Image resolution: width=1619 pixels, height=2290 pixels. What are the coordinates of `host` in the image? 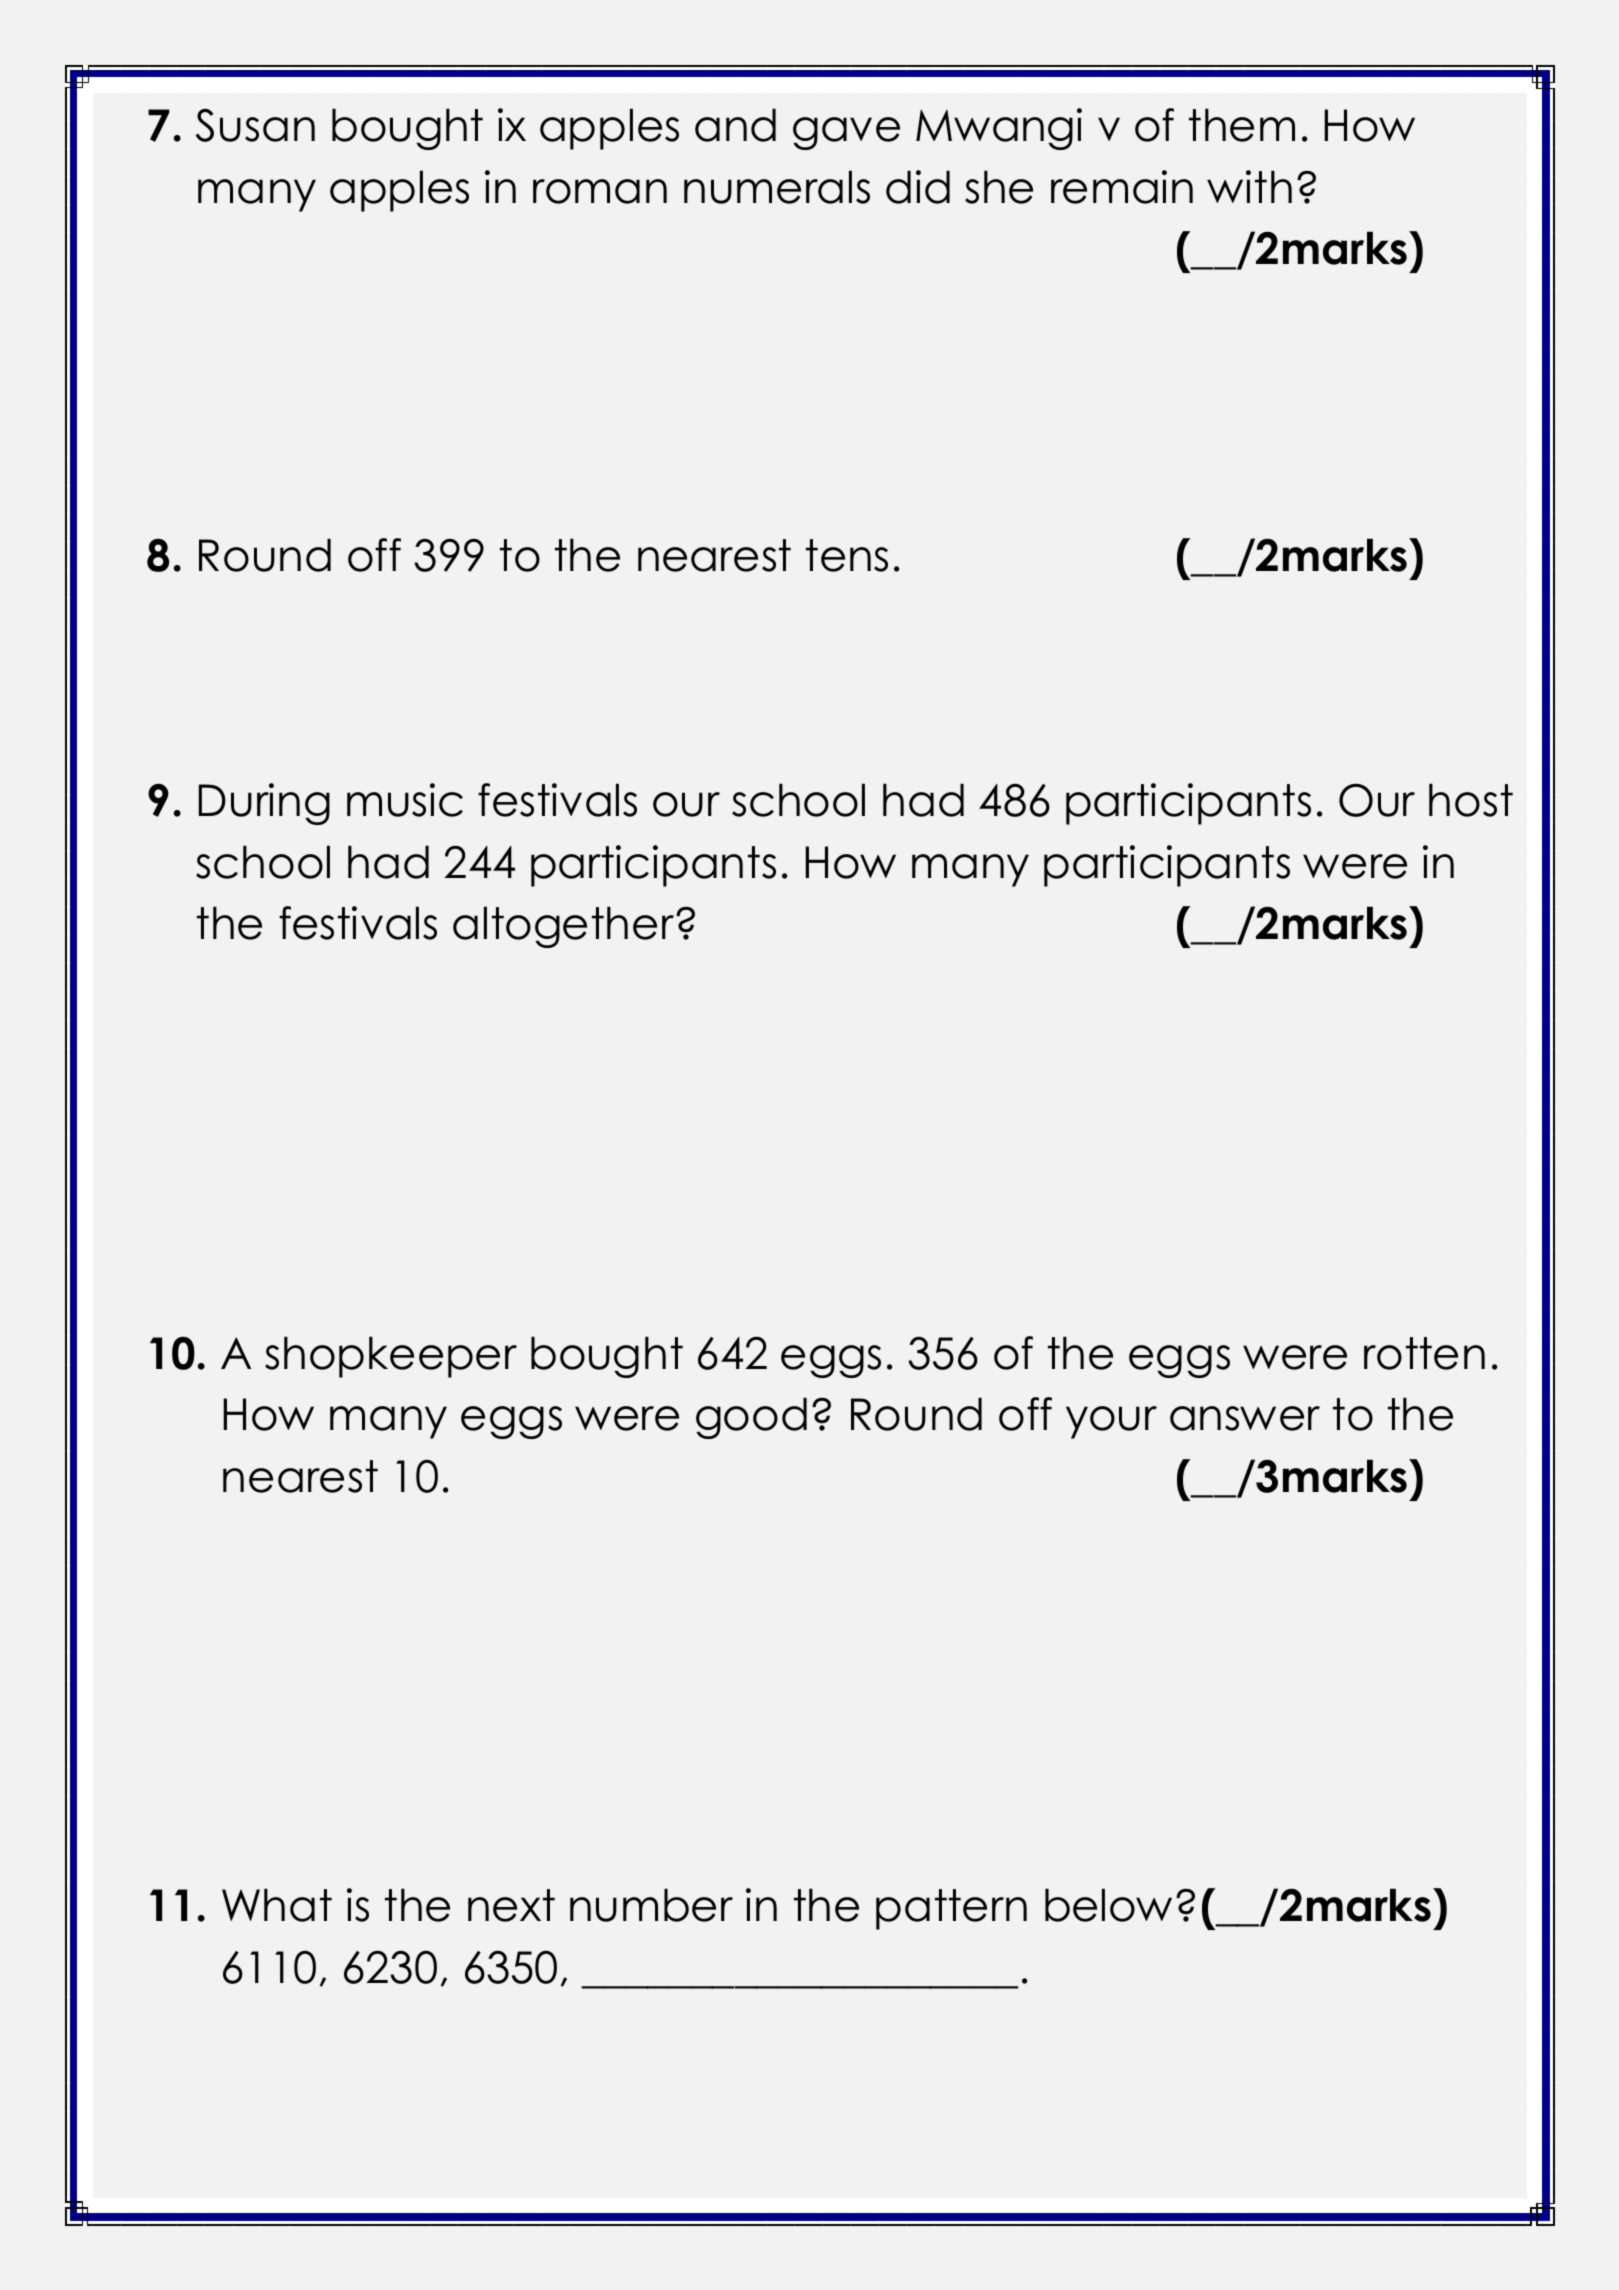 It's located at (1471, 800).
